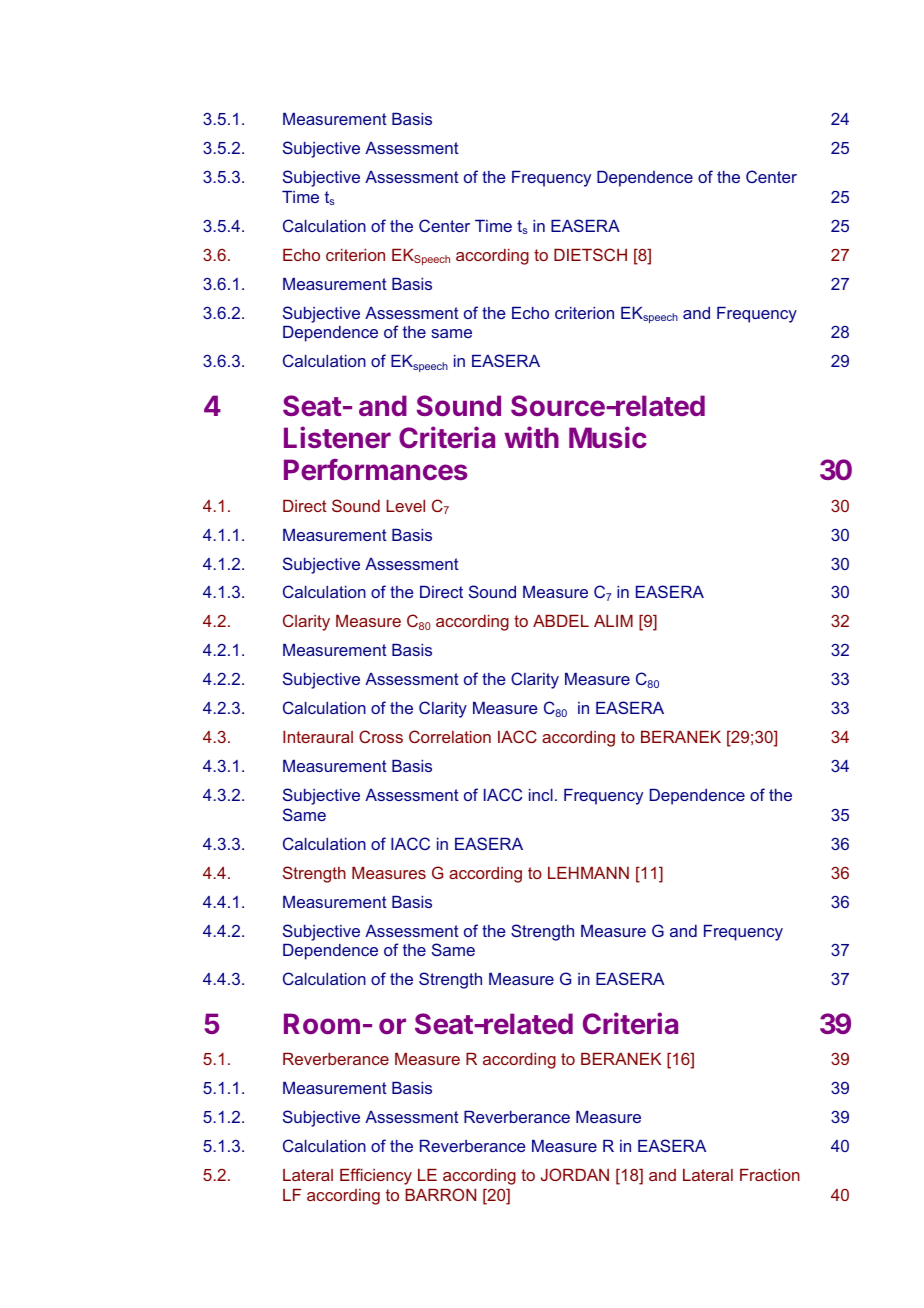  I want to click on incl, so click(541, 795).
